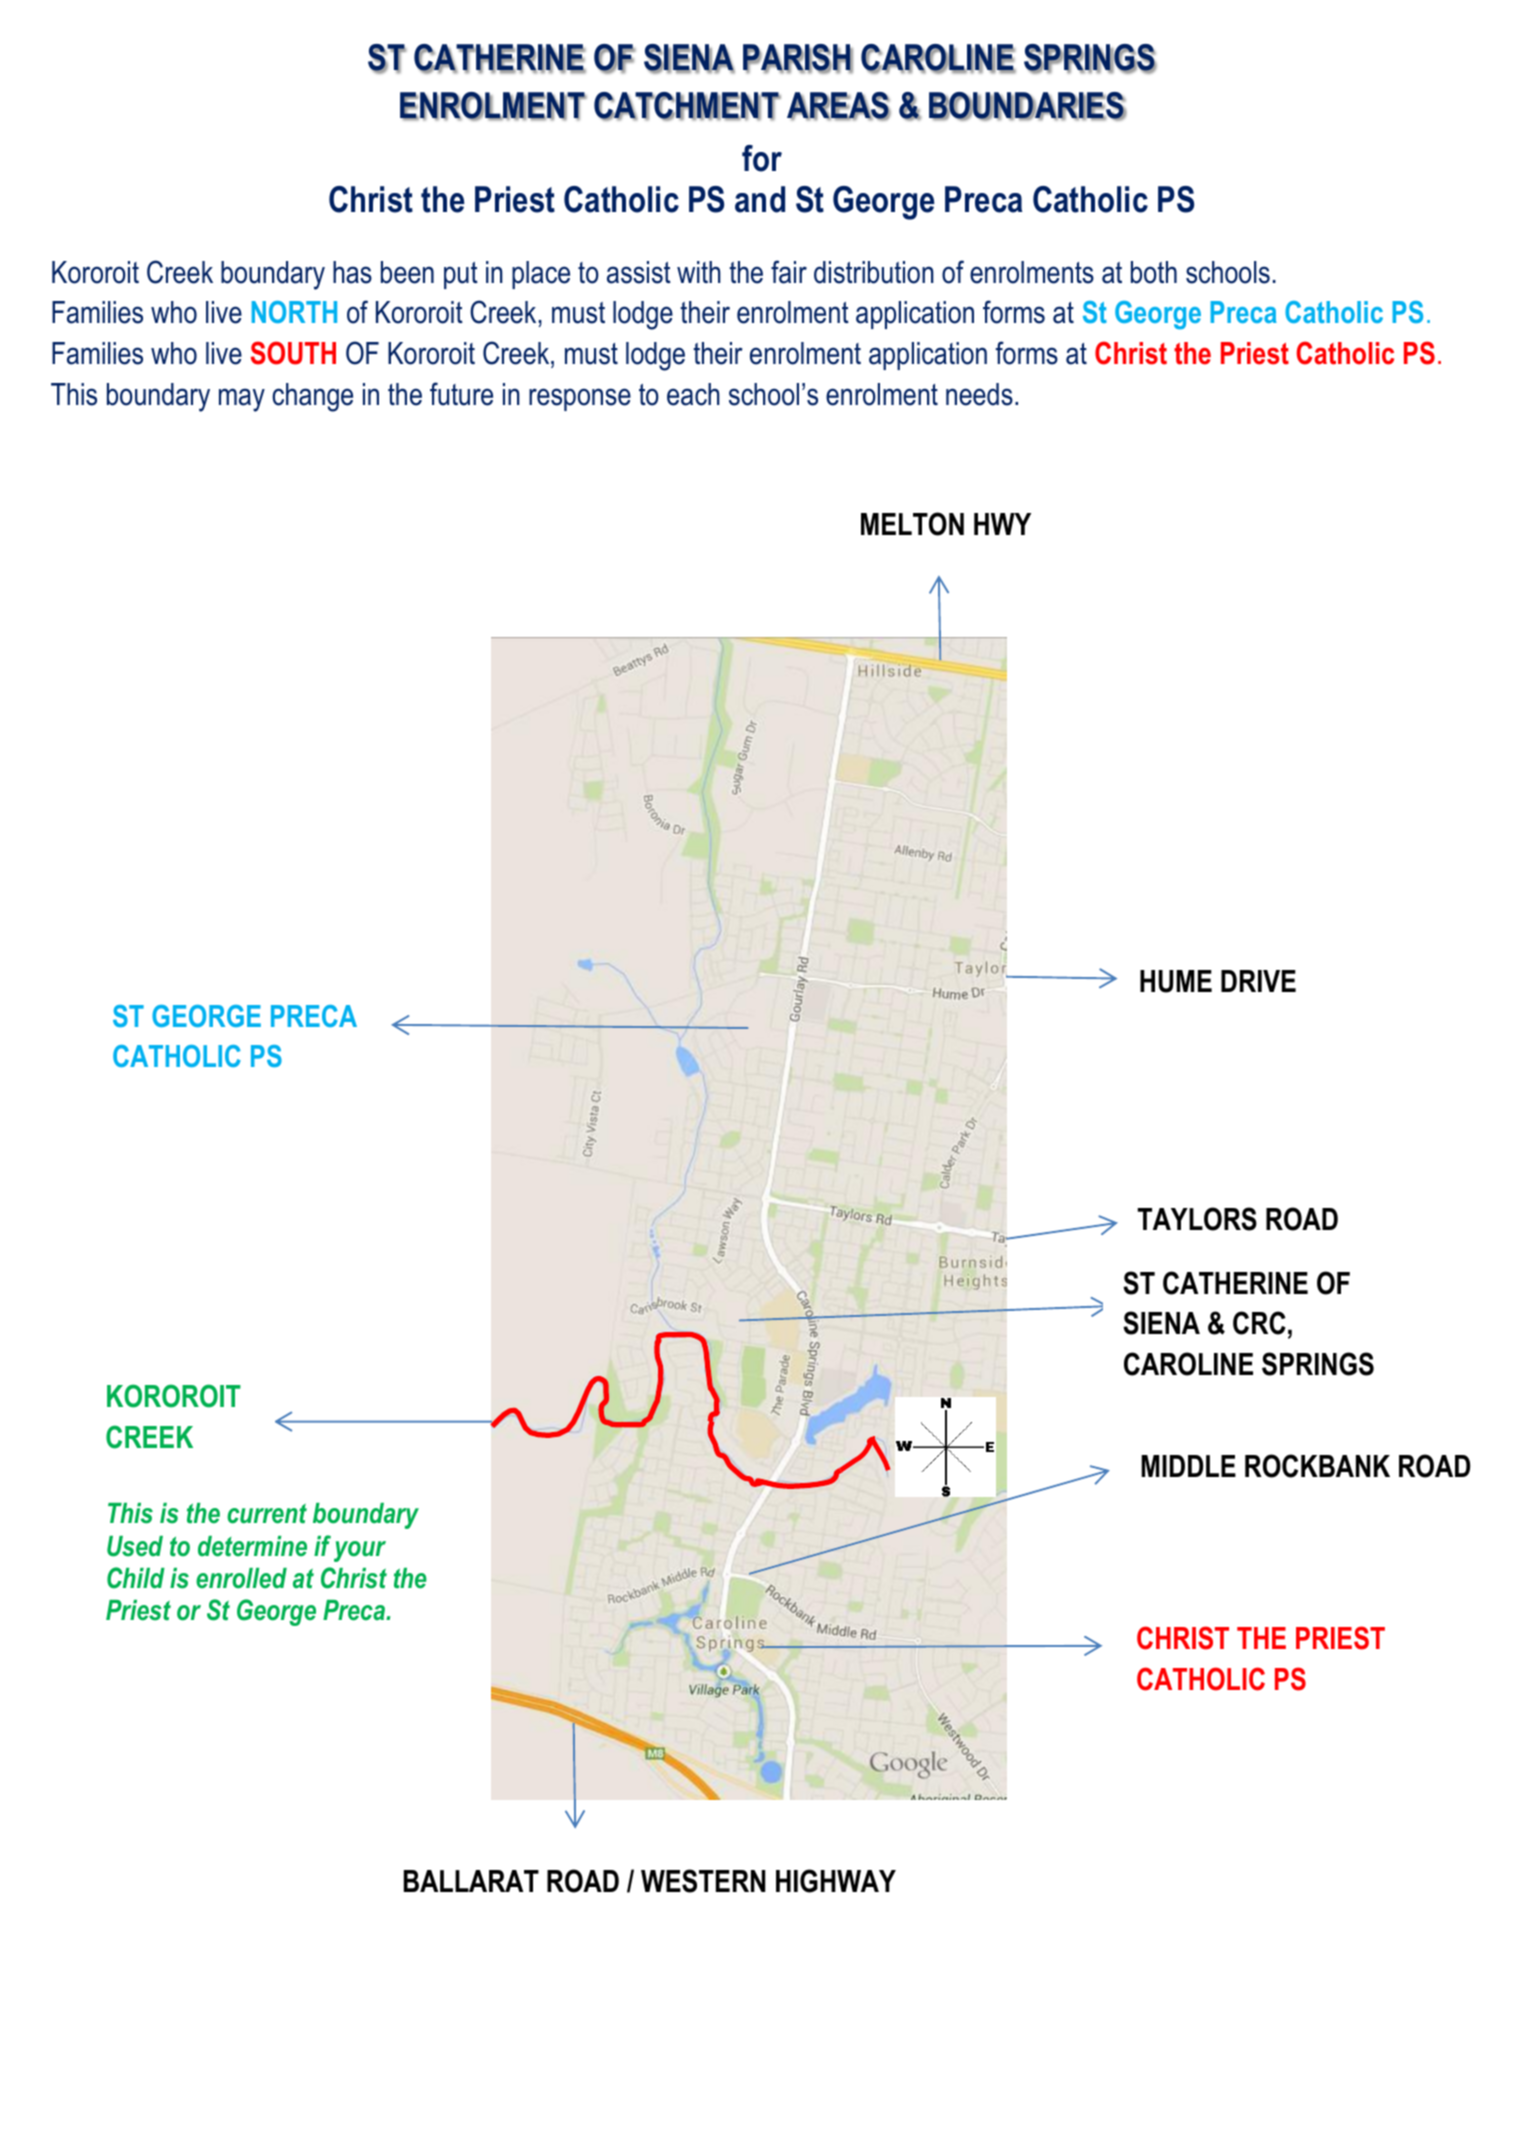 Image resolution: width=1524 pixels, height=2156 pixels. Describe the element at coordinates (1154, 272) in the screenshot. I see `both` at that location.
